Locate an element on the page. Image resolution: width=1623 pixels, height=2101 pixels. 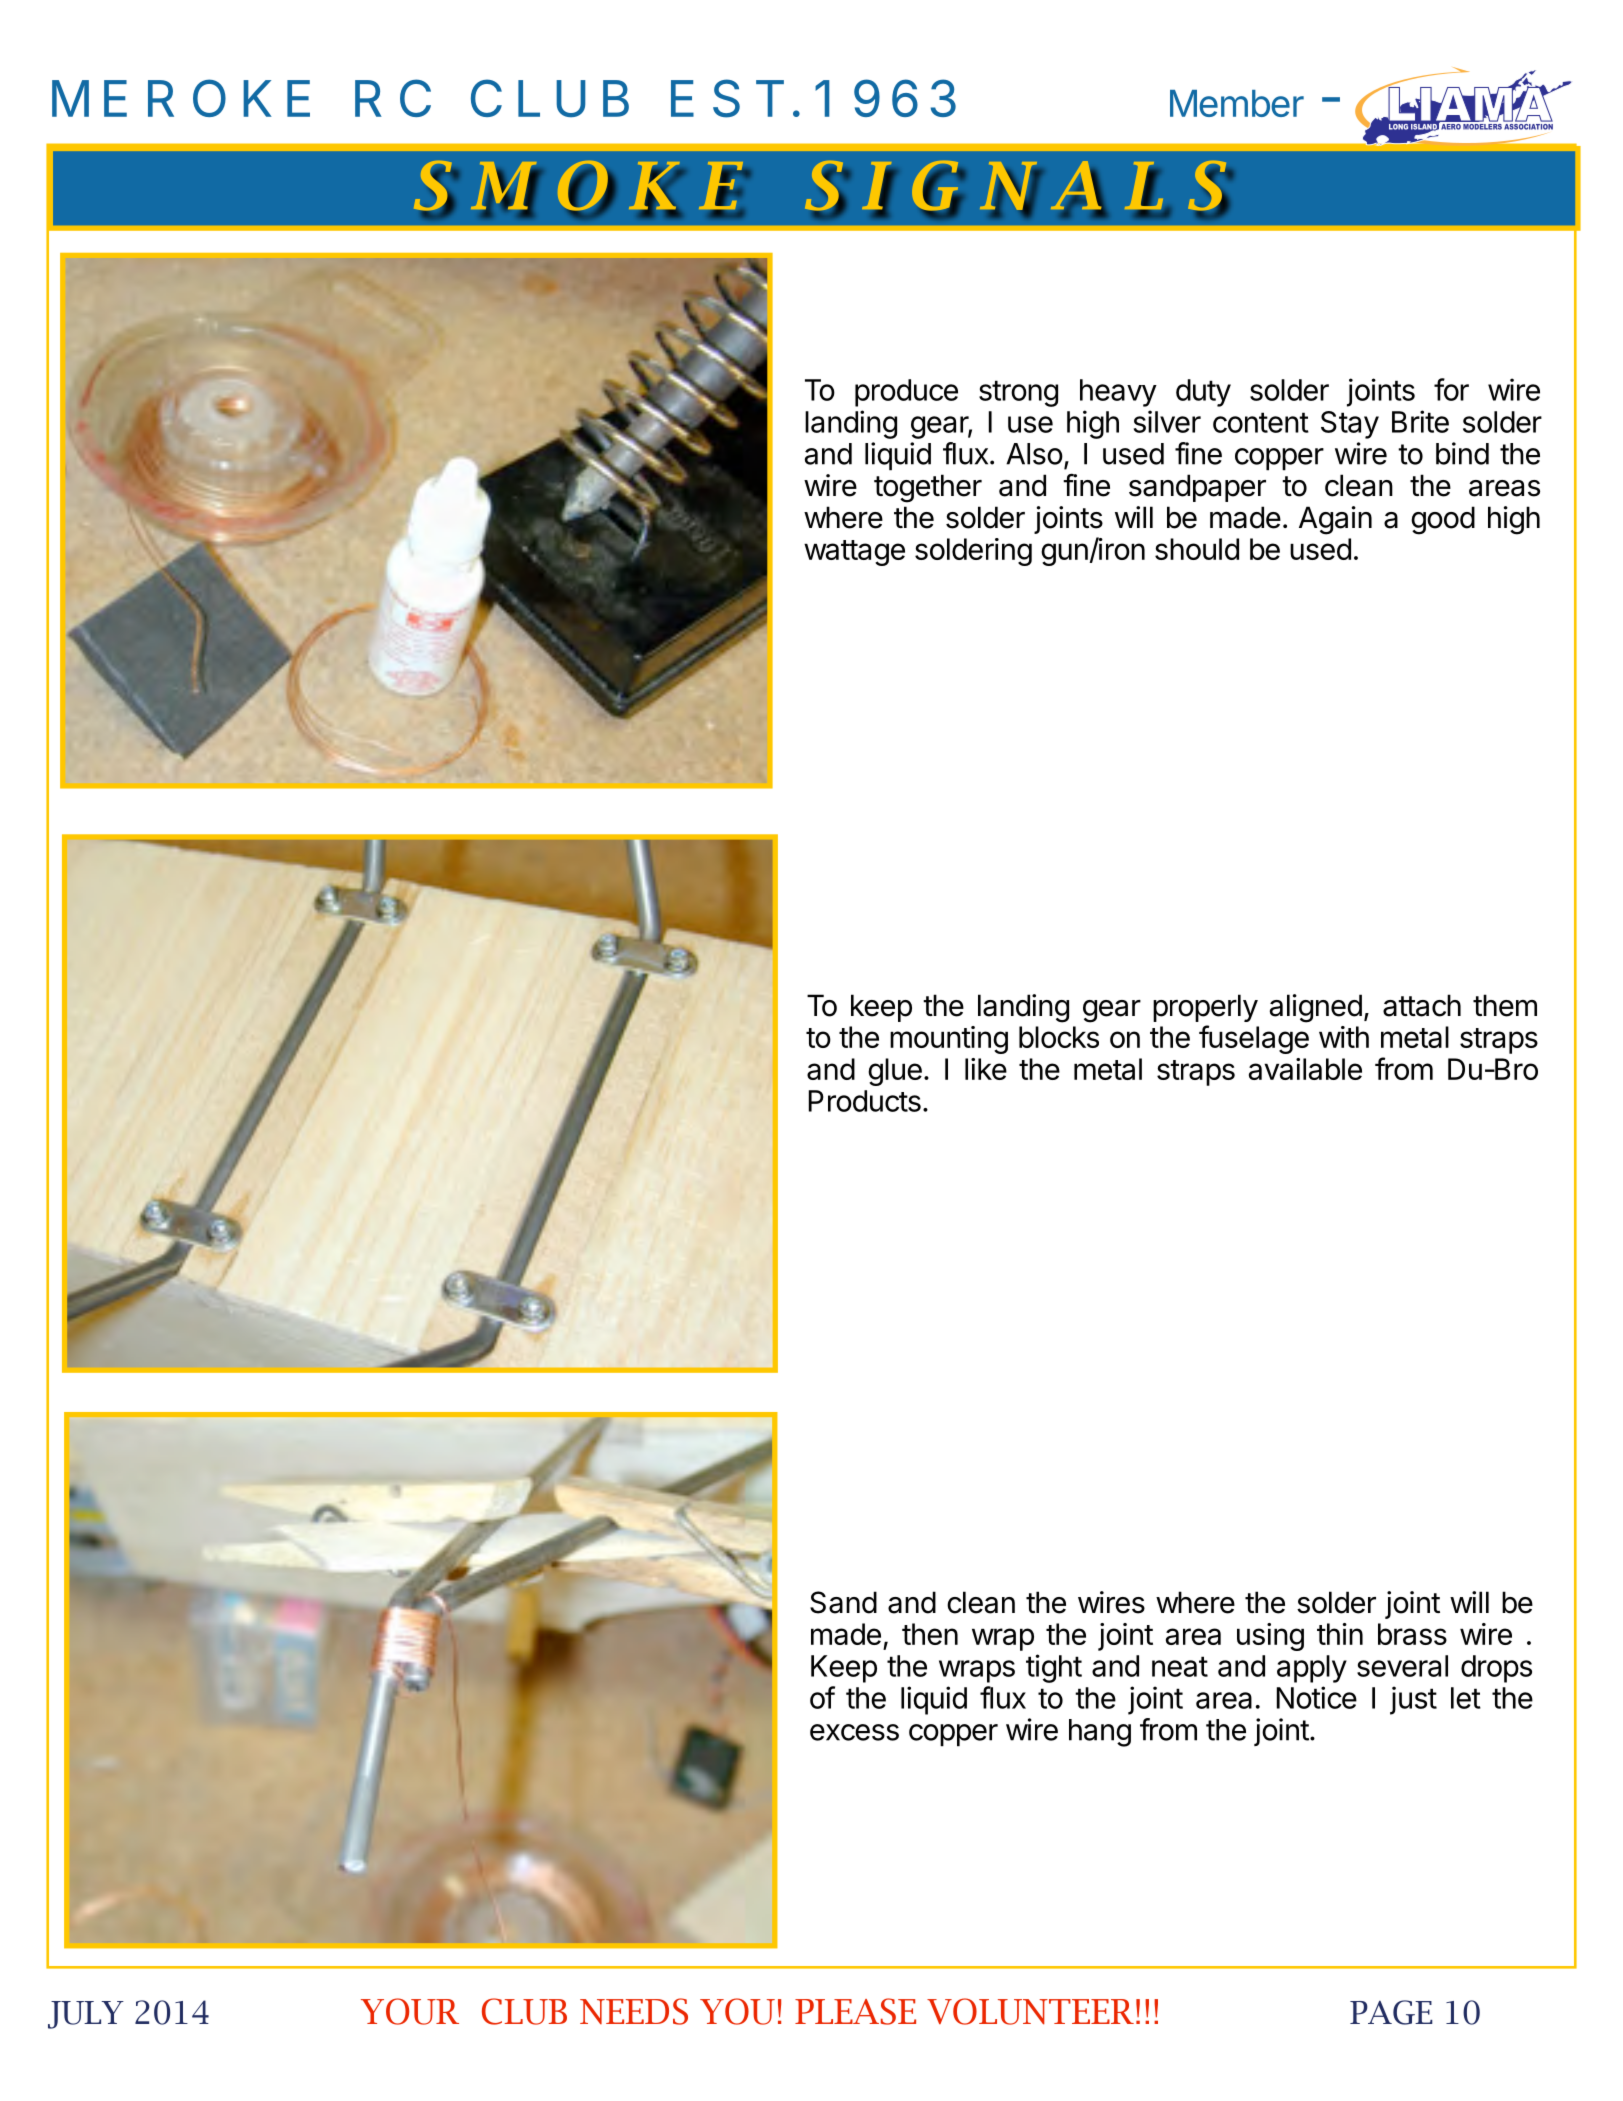
wattage is located at coordinates (854, 553).
